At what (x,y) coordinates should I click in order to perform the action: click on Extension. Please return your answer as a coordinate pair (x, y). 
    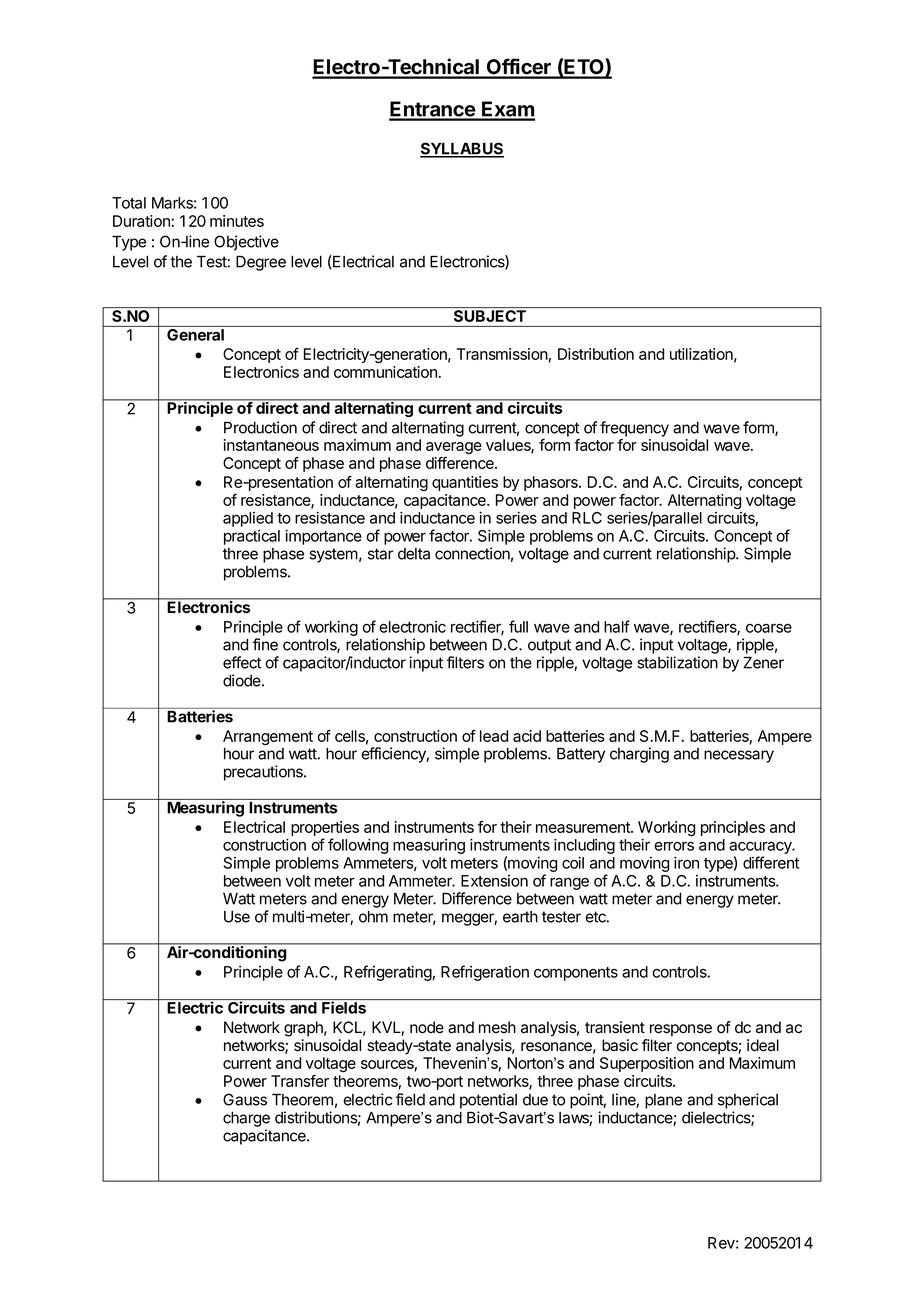
    Looking at the image, I should click on (494, 881).
